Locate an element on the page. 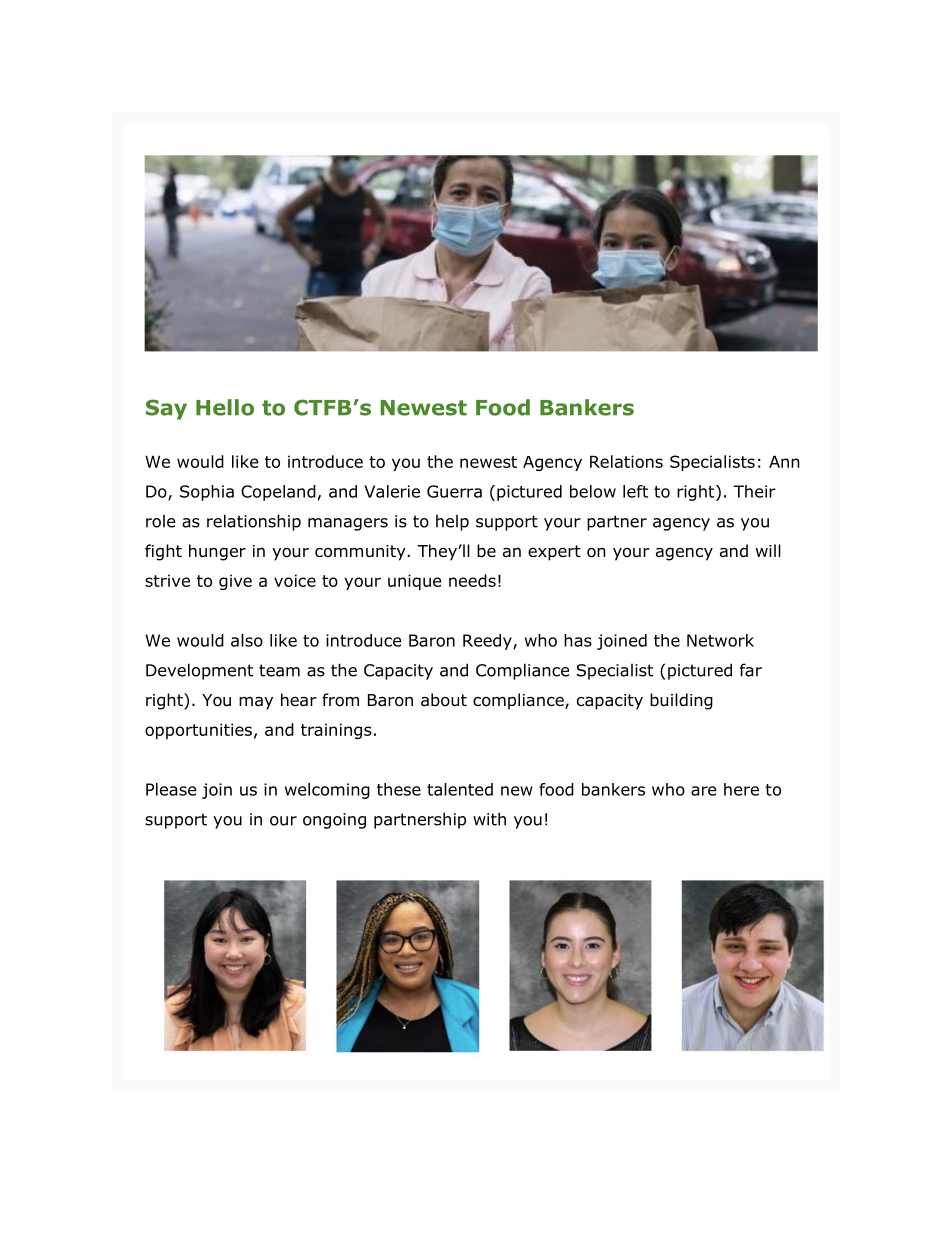 Image resolution: width=952 pixels, height=1233 pixels. Please is located at coordinates (171, 789).
